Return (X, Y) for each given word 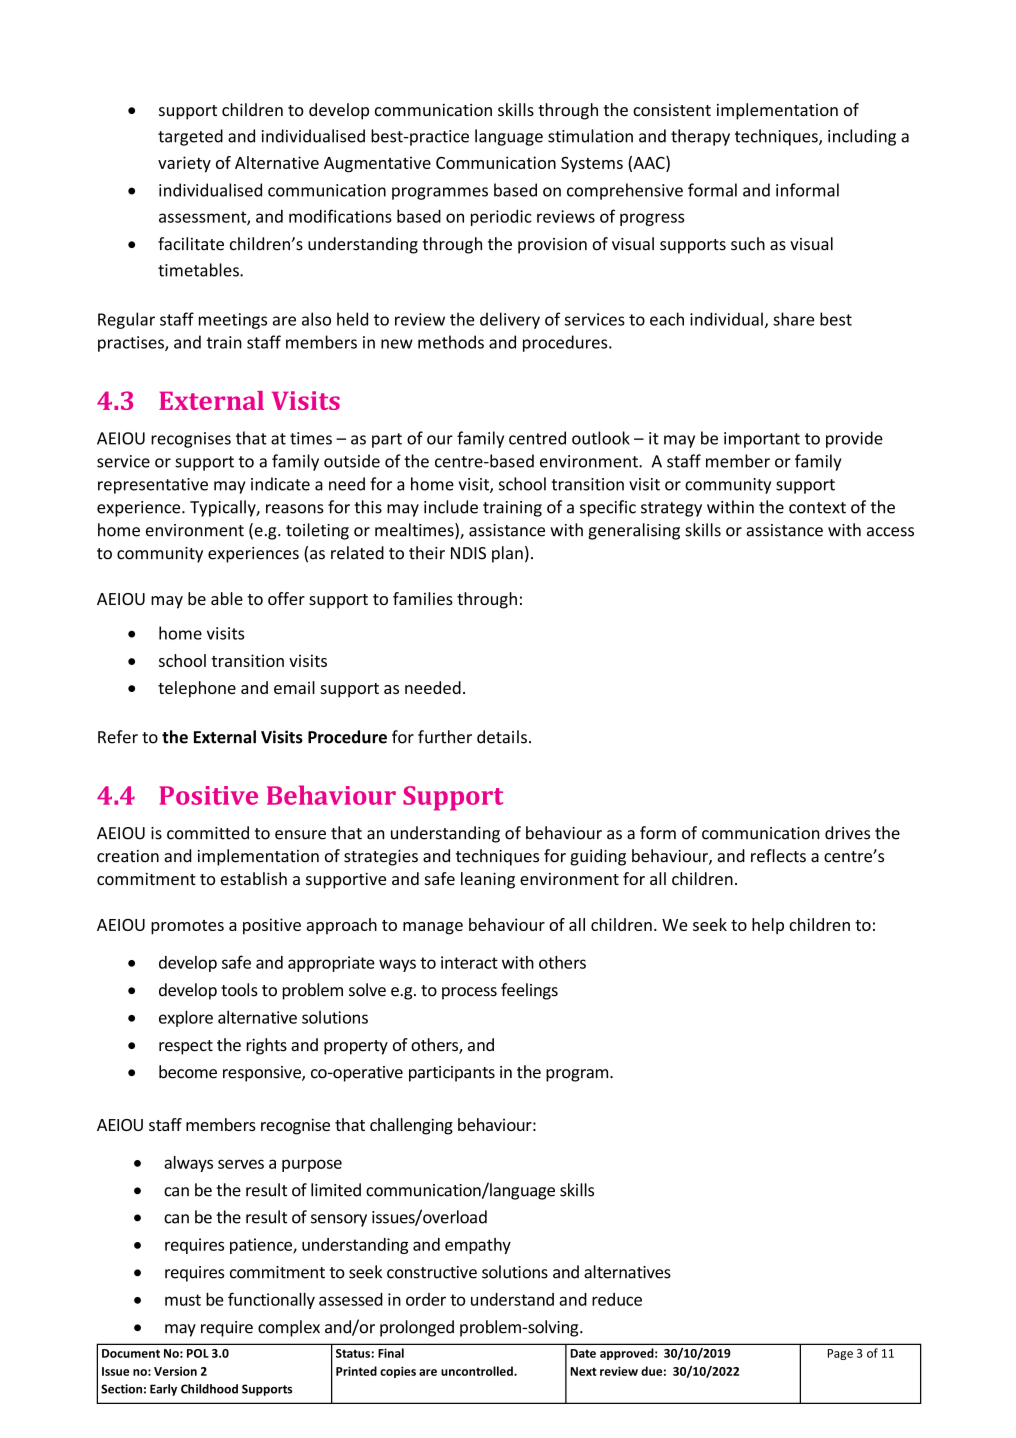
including (862, 137)
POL (198, 1353)
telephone (197, 689)
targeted (190, 137)
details (502, 737)
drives (847, 833)
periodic (501, 218)
